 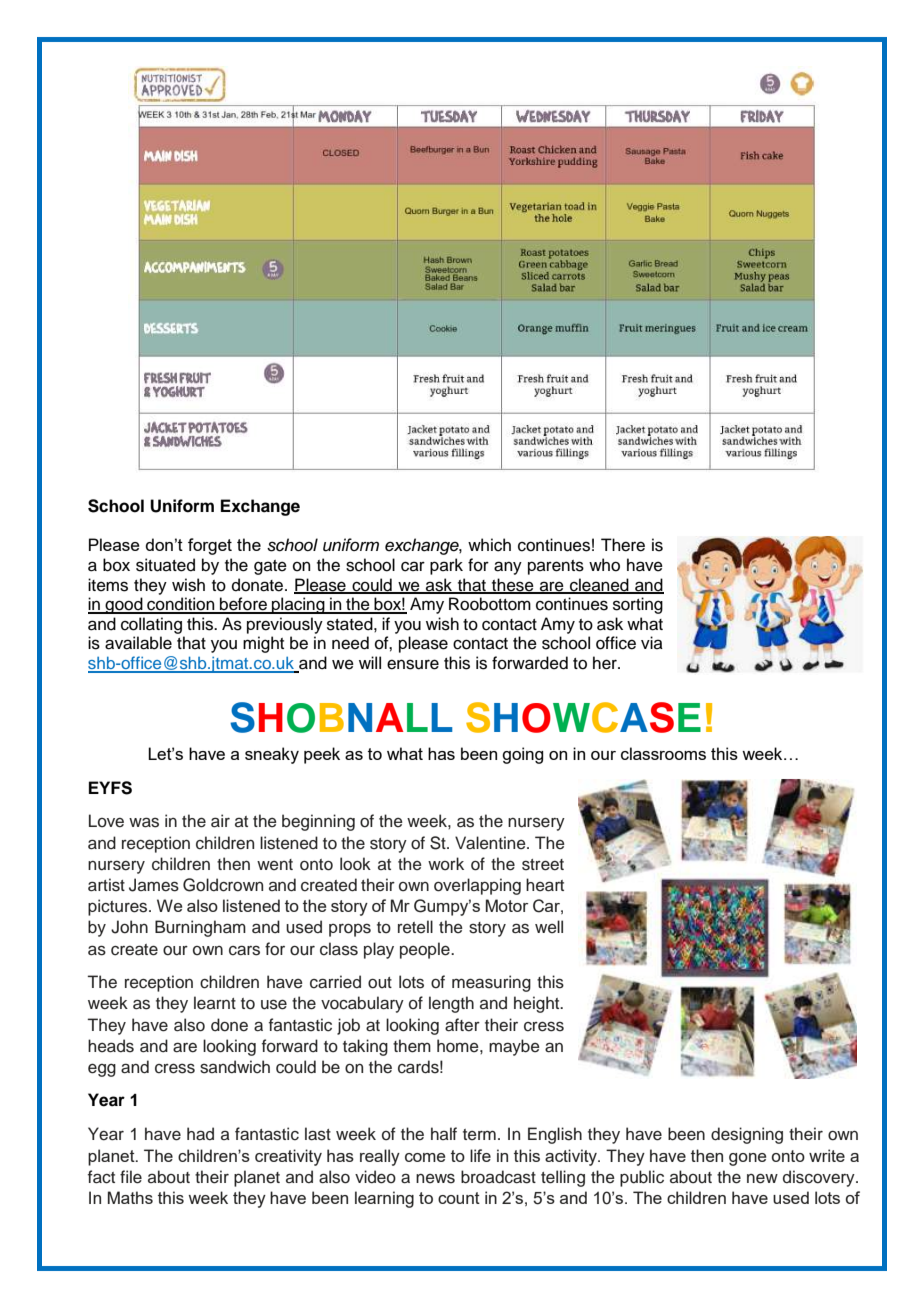 I want to click on file, so click(x=131, y=1177).
